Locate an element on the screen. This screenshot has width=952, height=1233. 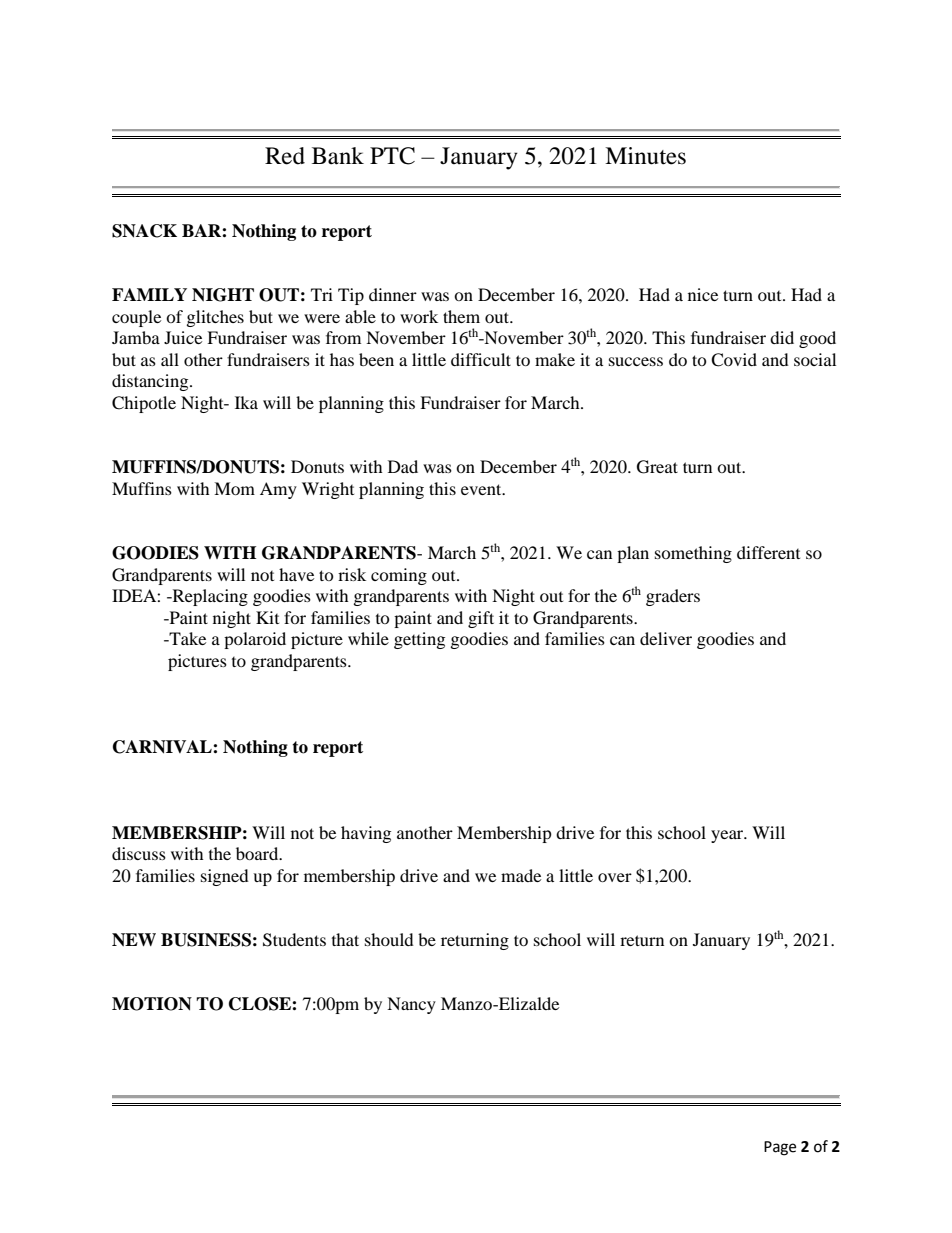
made is located at coordinates (521, 875).
